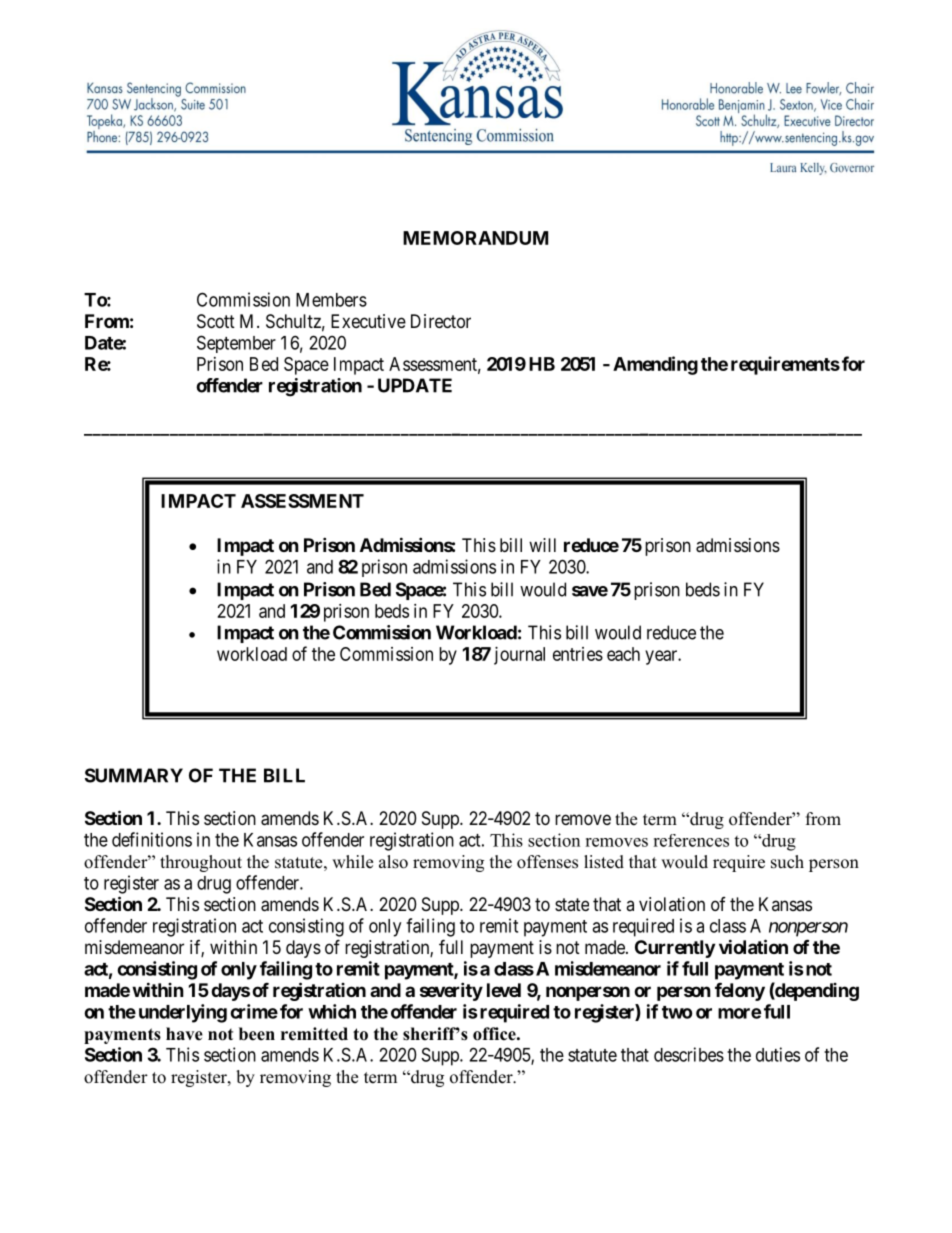 The height and width of the screenshot is (1233, 952). I want to click on will, so click(542, 545).
